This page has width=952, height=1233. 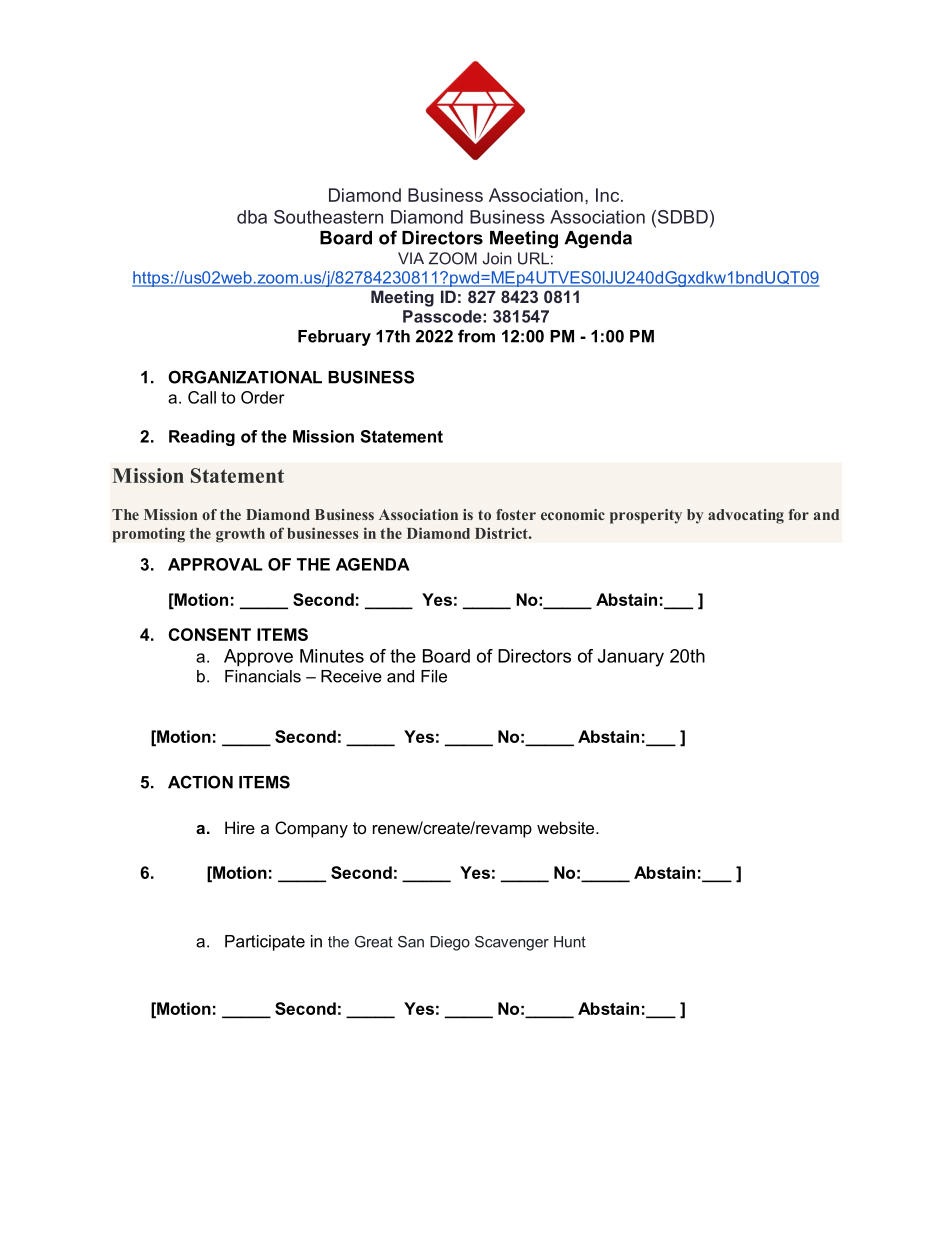 What do you see at coordinates (497, 258) in the page?
I see `Join` at bounding box center [497, 258].
